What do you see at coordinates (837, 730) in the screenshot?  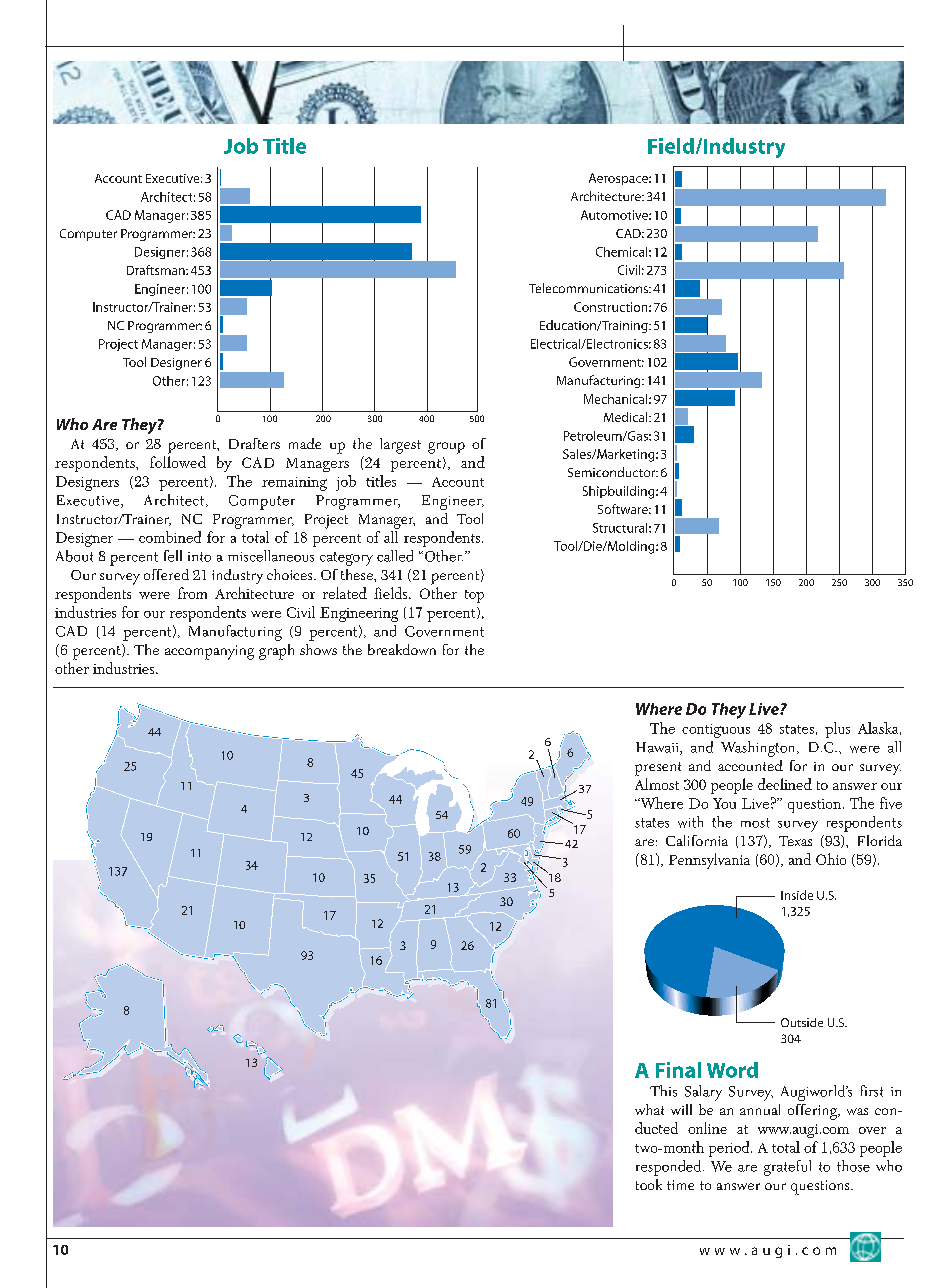 I see `plus` at bounding box center [837, 730].
